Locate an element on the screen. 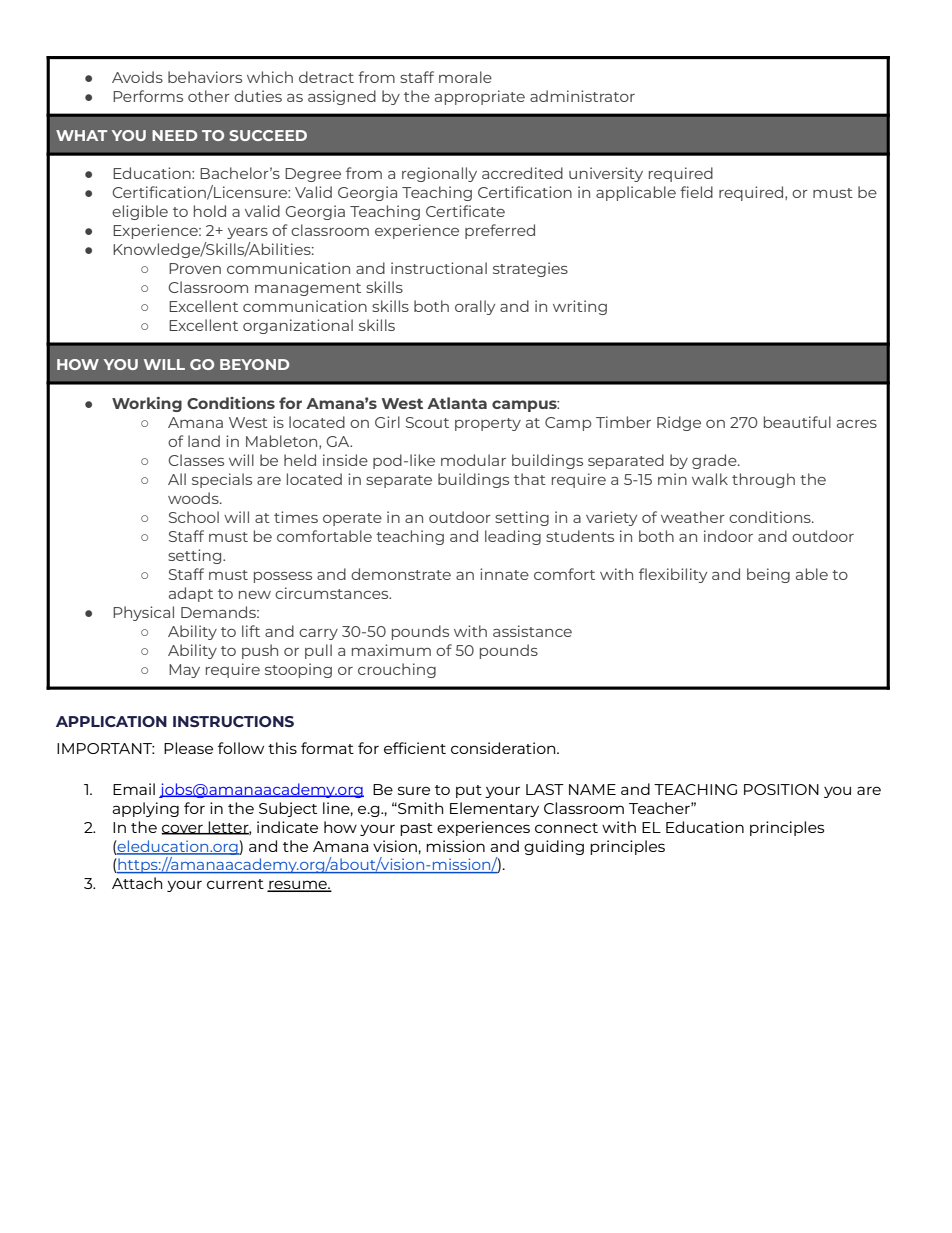 Image resolution: width=952 pixels, height=1233 pixels. Attach is located at coordinates (137, 883).
